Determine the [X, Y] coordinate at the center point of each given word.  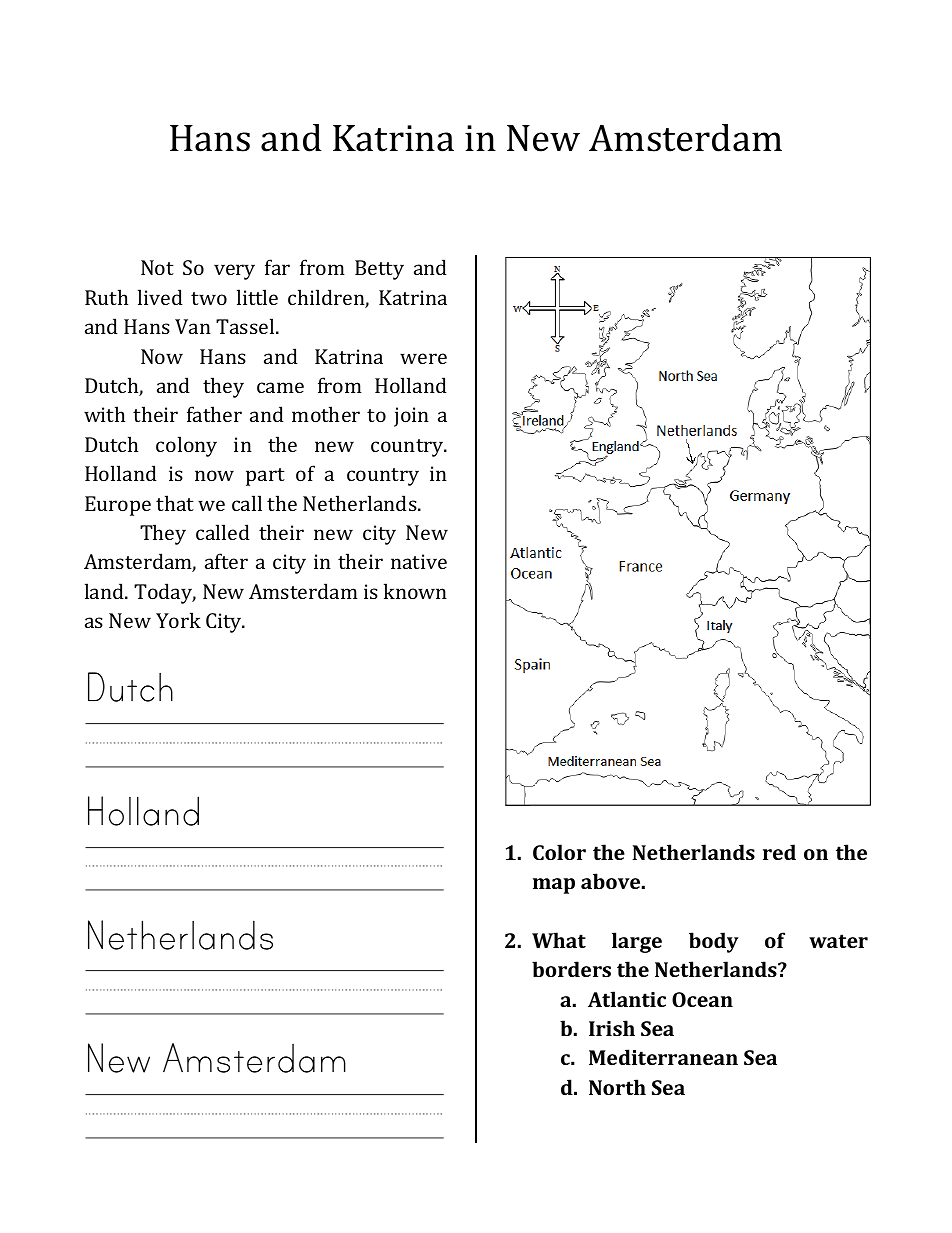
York [178, 620]
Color [559, 852]
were [423, 358]
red [779, 852]
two [209, 298]
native [419, 561]
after [226, 561]
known [415, 591]
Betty [379, 270]
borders [571, 969]
